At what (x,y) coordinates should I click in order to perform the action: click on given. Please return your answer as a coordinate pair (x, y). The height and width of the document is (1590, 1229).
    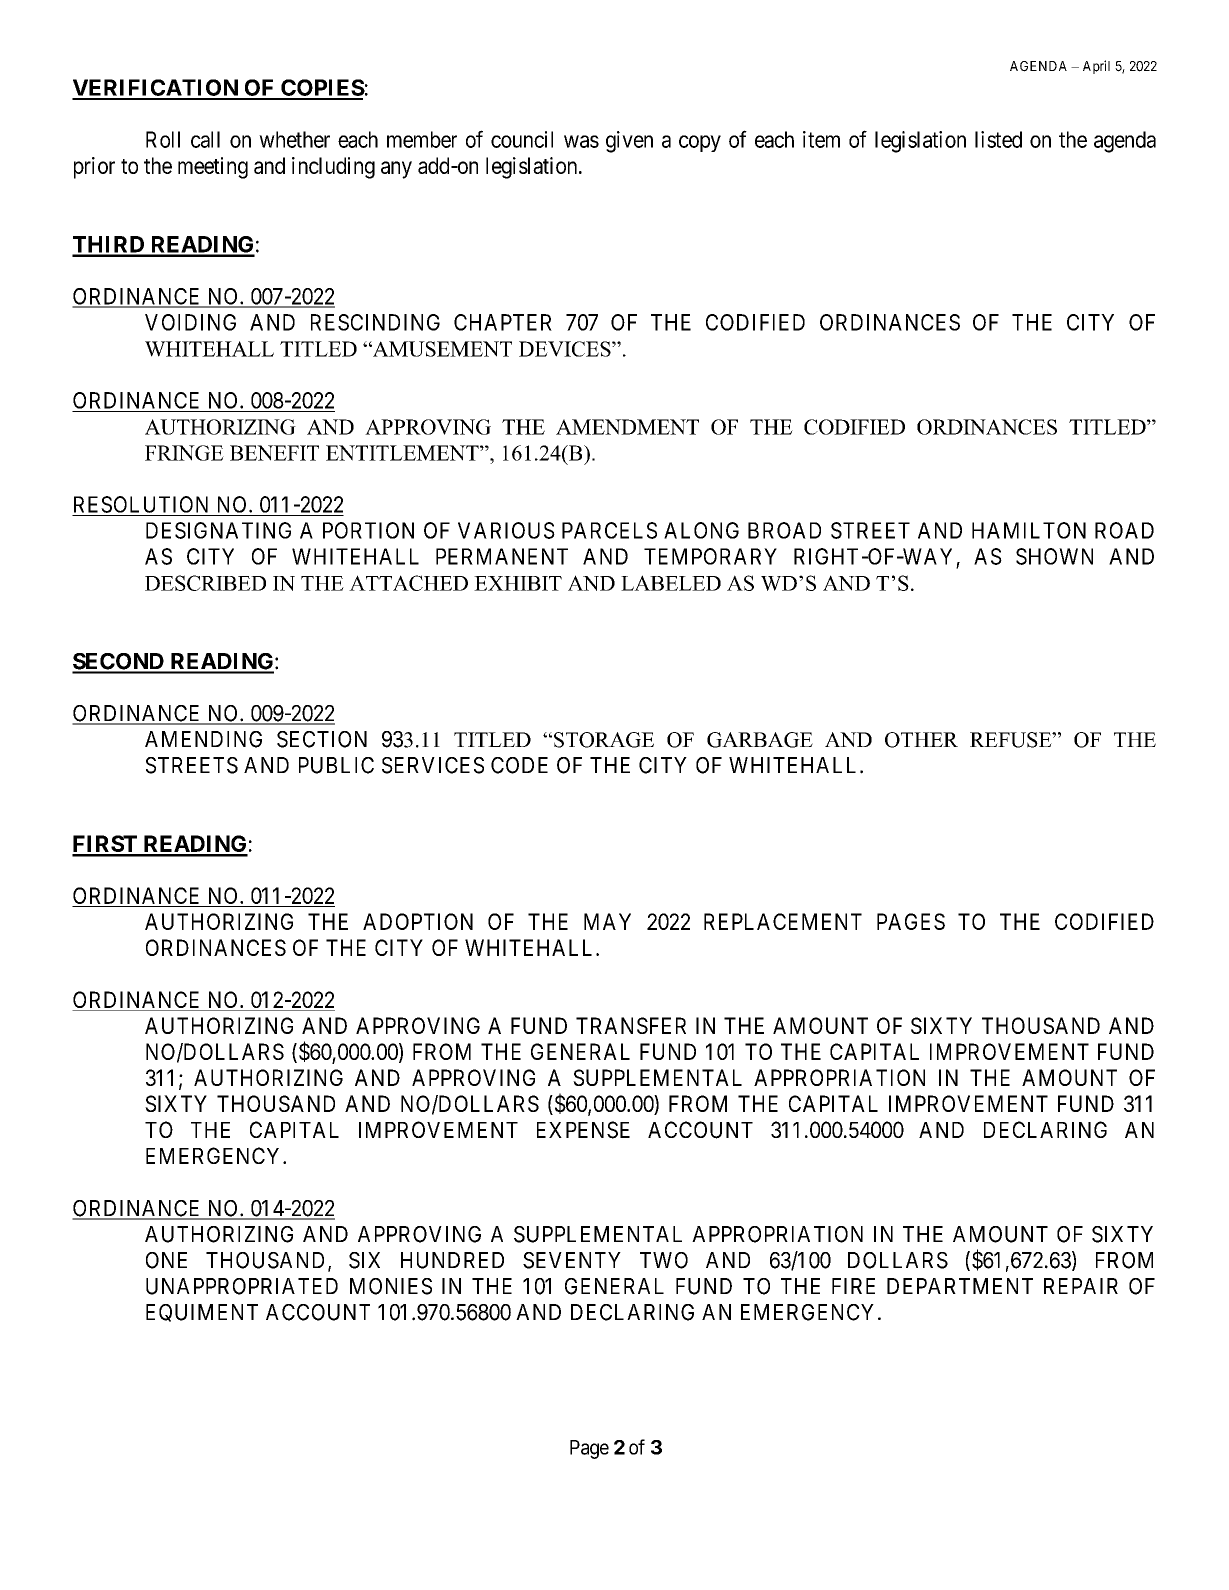
    Looking at the image, I should click on (629, 142).
